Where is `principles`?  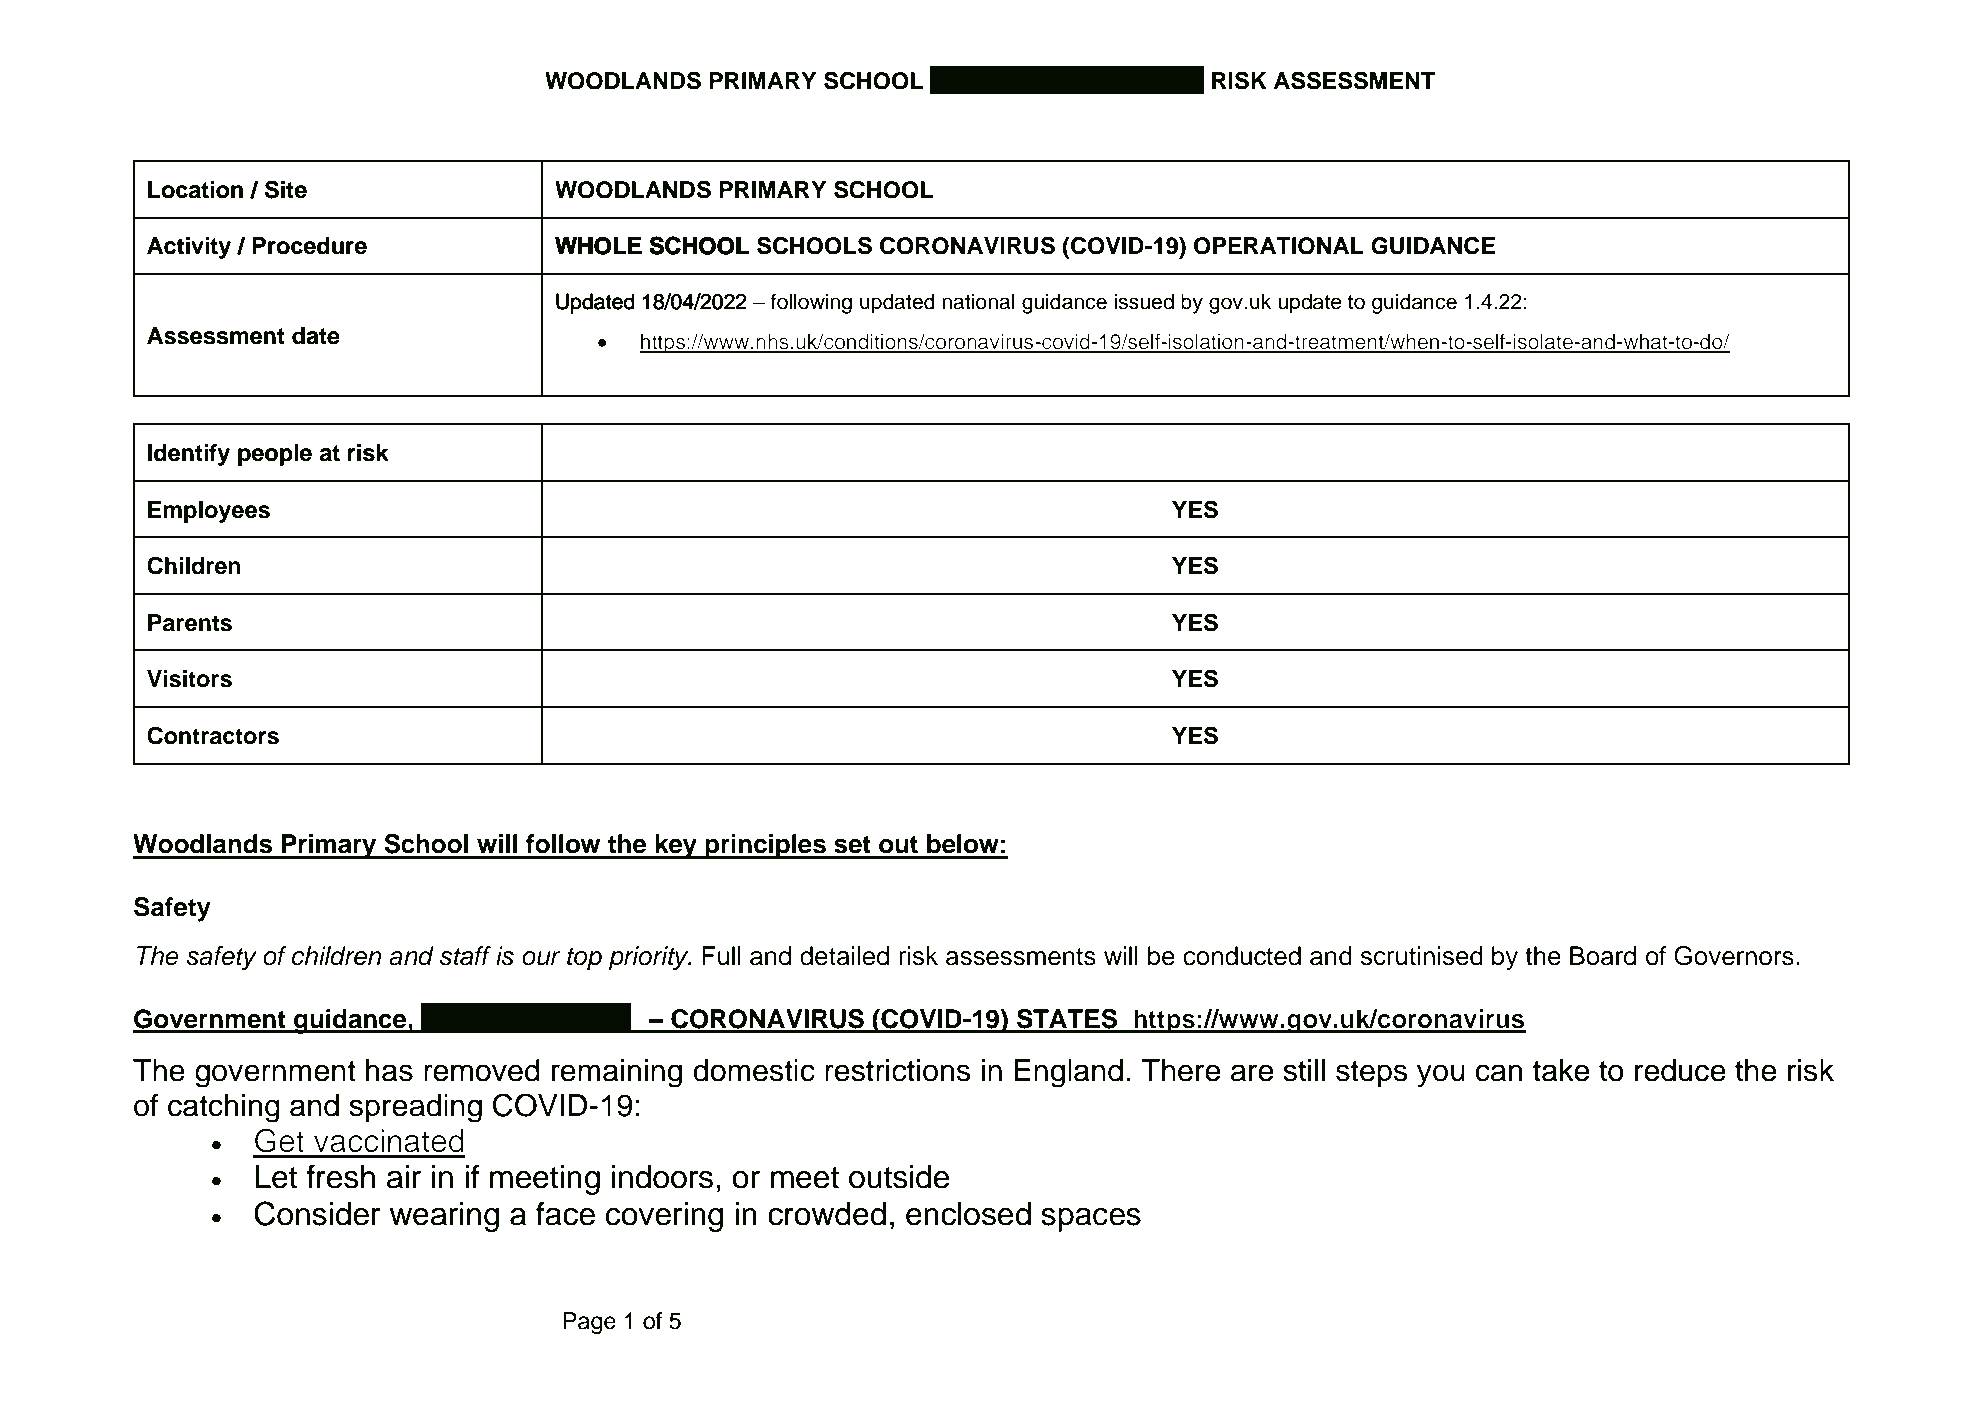
principles is located at coordinates (765, 846).
